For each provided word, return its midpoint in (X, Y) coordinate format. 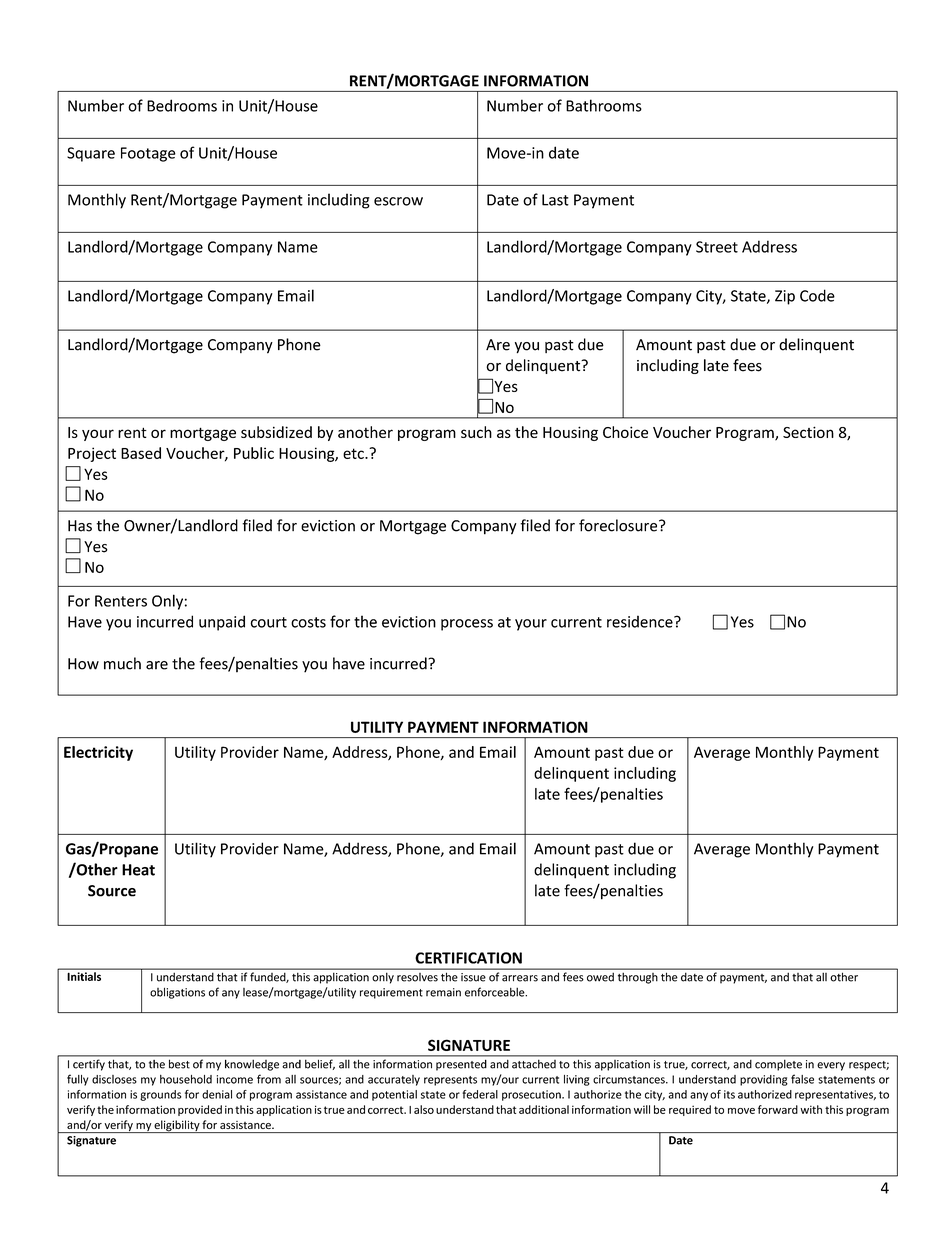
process (467, 625)
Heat (138, 870)
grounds (160, 1095)
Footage (148, 154)
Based (141, 453)
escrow (398, 201)
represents (450, 1081)
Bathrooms (604, 105)
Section (808, 432)
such (476, 432)
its (729, 1094)
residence (641, 621)
